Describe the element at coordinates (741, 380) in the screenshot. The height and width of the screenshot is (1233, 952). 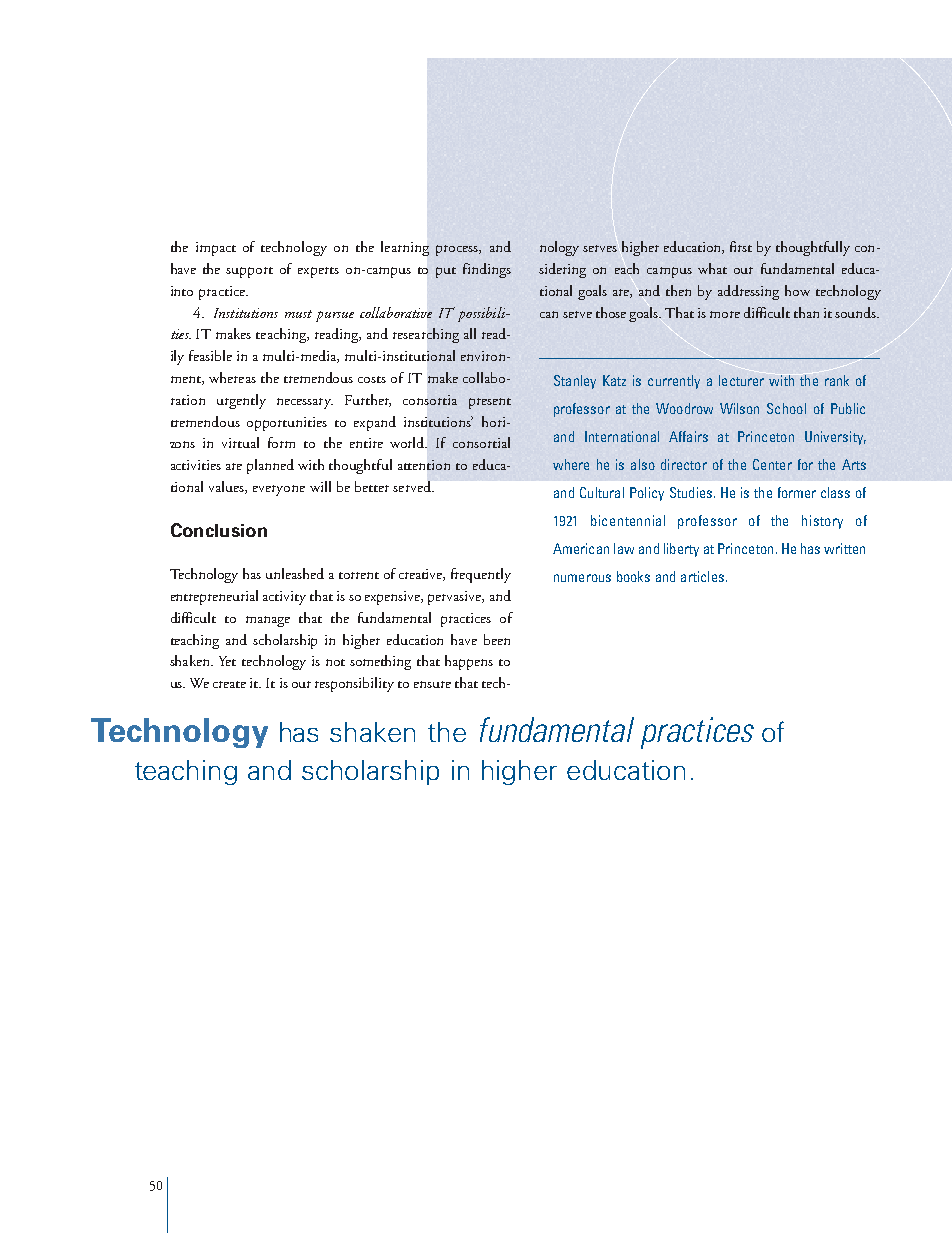
I see `lecturer` at that location.
